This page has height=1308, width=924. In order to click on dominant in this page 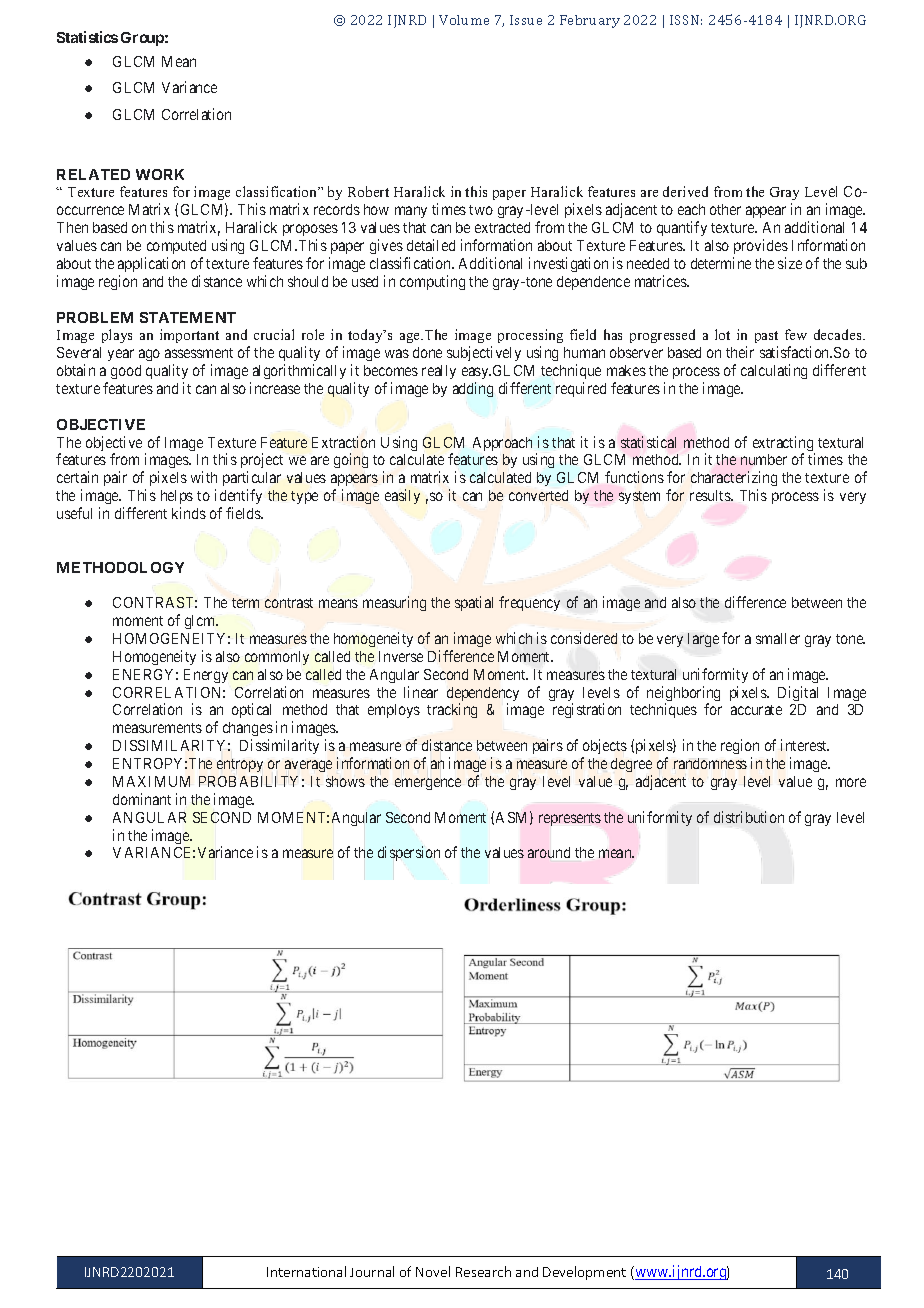, I will do `click(142, 799)`.
